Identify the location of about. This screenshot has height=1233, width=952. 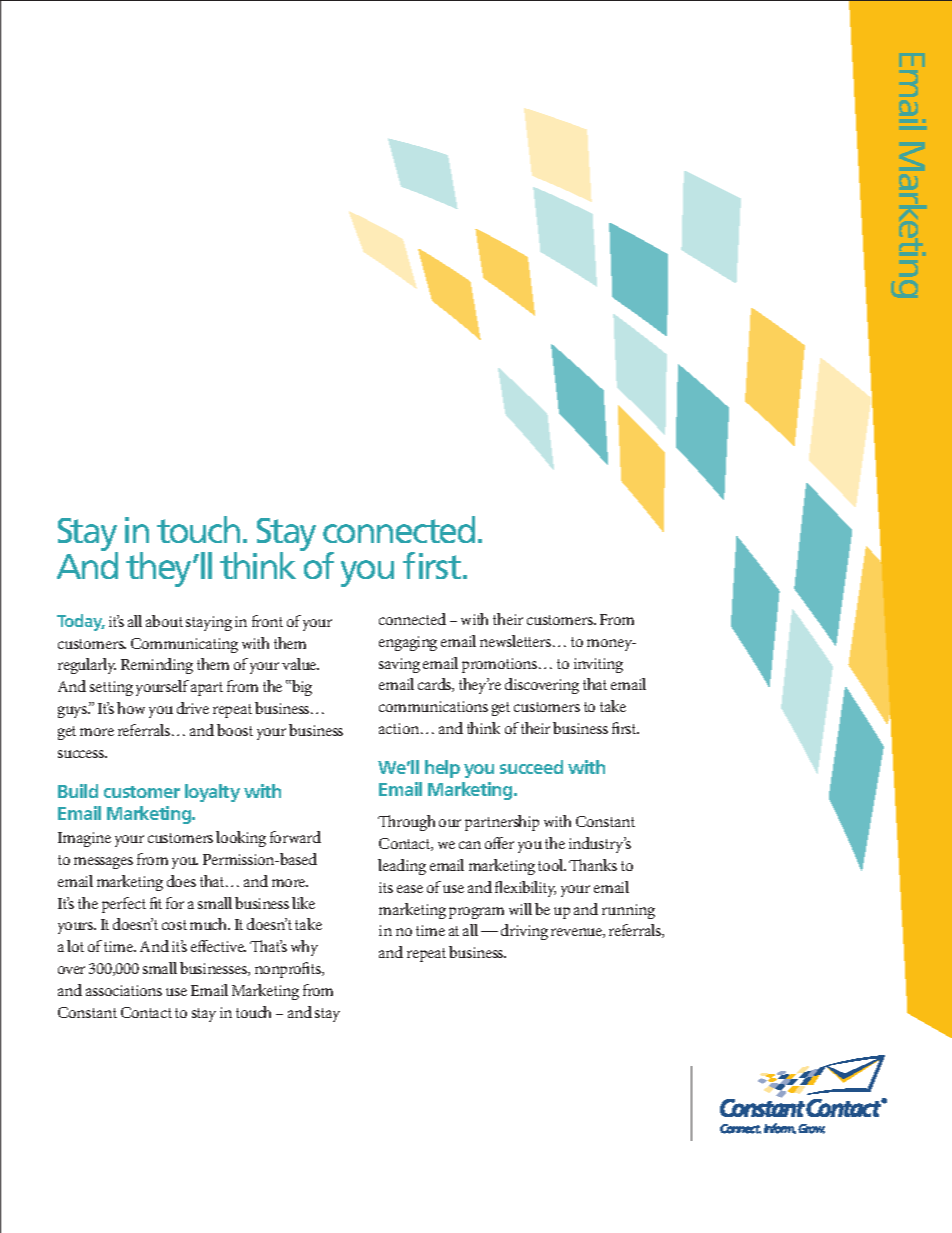
(164, 621).
